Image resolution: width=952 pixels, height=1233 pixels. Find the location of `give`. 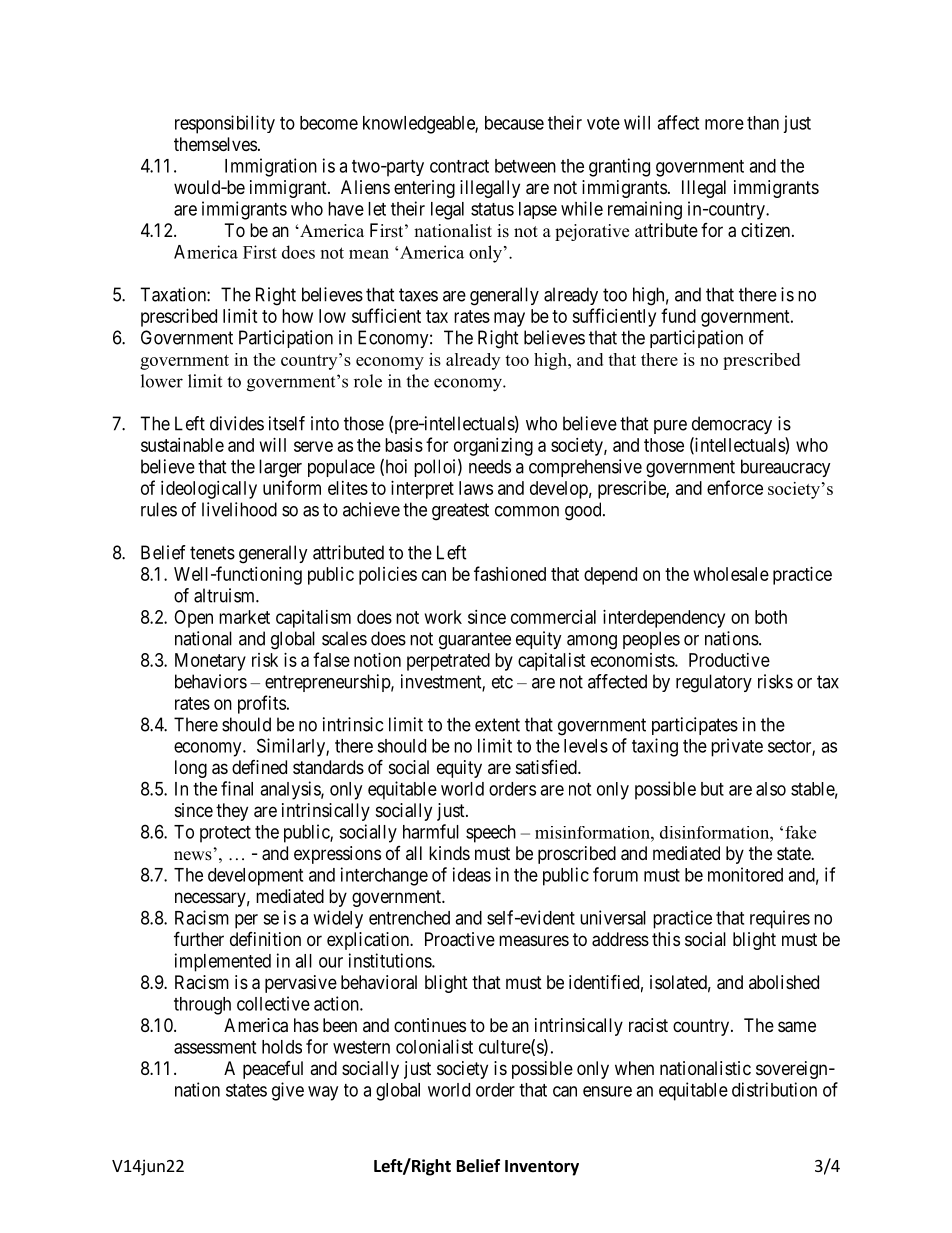

give is located at coordinates (288, 1091).
